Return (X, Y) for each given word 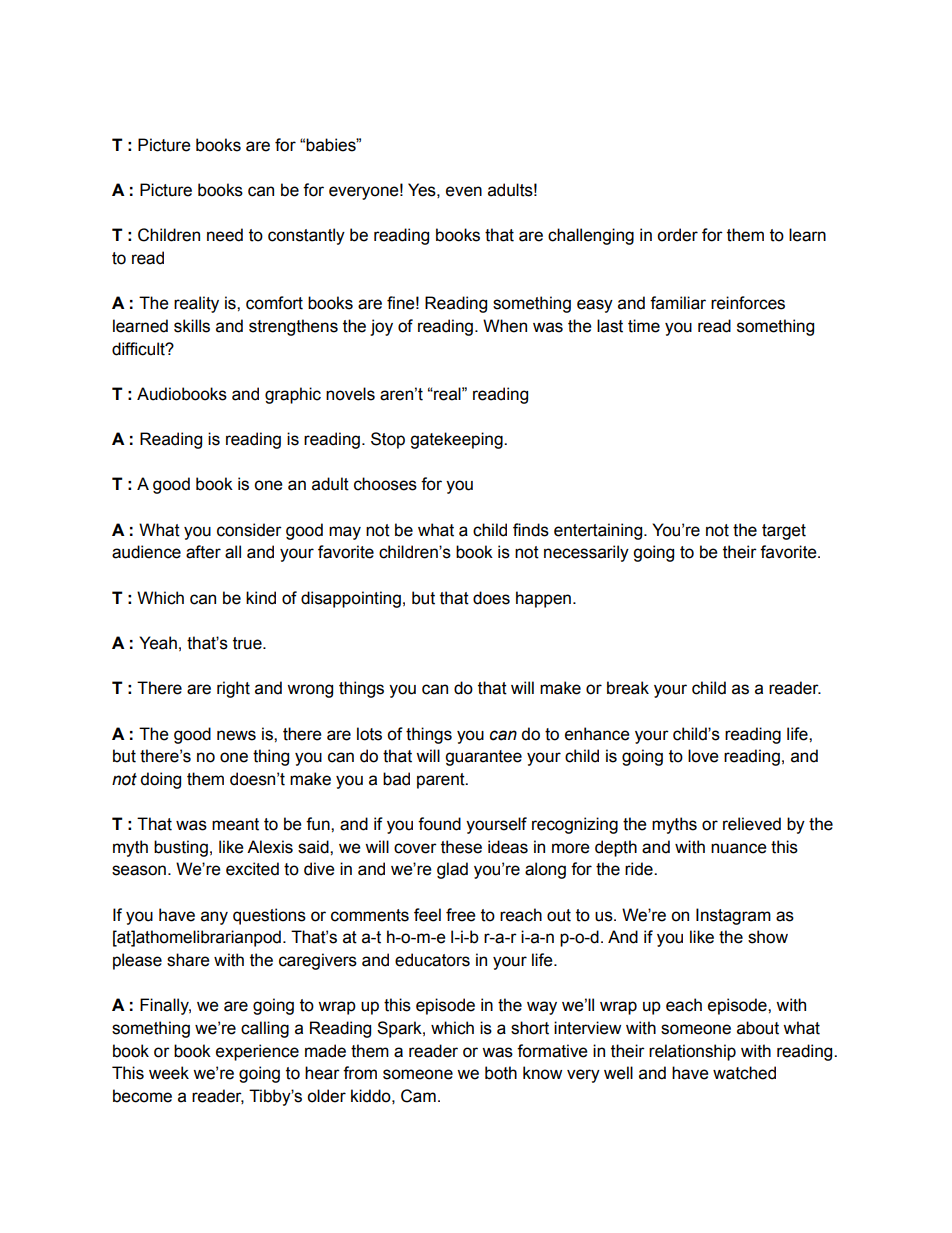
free (461, 915)
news (236, 735)
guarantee (483, 758)
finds (531, 530)
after (203, 552)
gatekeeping (457, 440)
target (784, 532)
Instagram (733, 916)
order (677, 235)
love (703, 756)
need (225, 235)
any (214, 918)
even (464, 191)
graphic (293, 395)
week (169, 1073)
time (644, 326)
